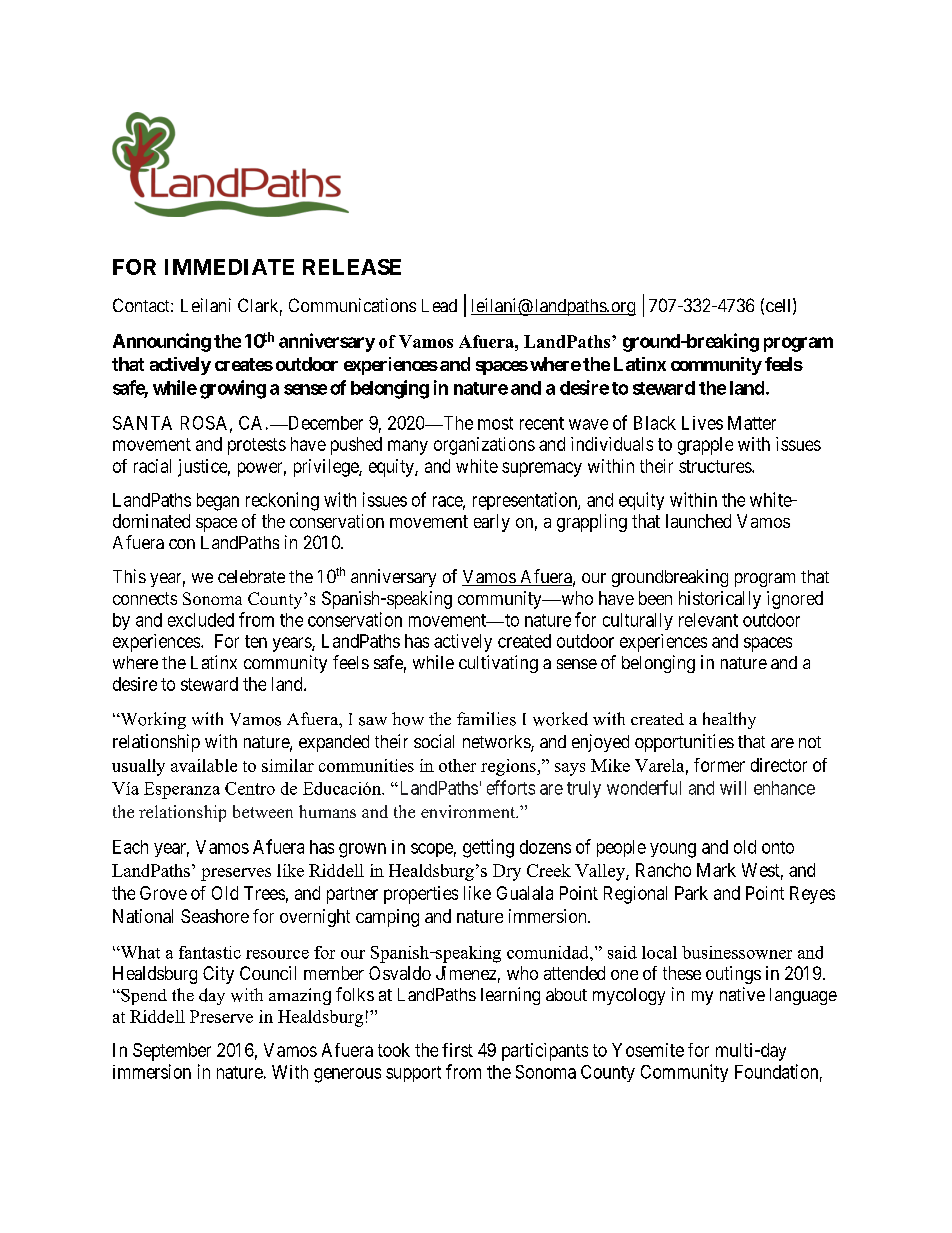  What do you see at coordinates (469, 811) in the page?
I see `environment` at bounding box center [469, 811].
